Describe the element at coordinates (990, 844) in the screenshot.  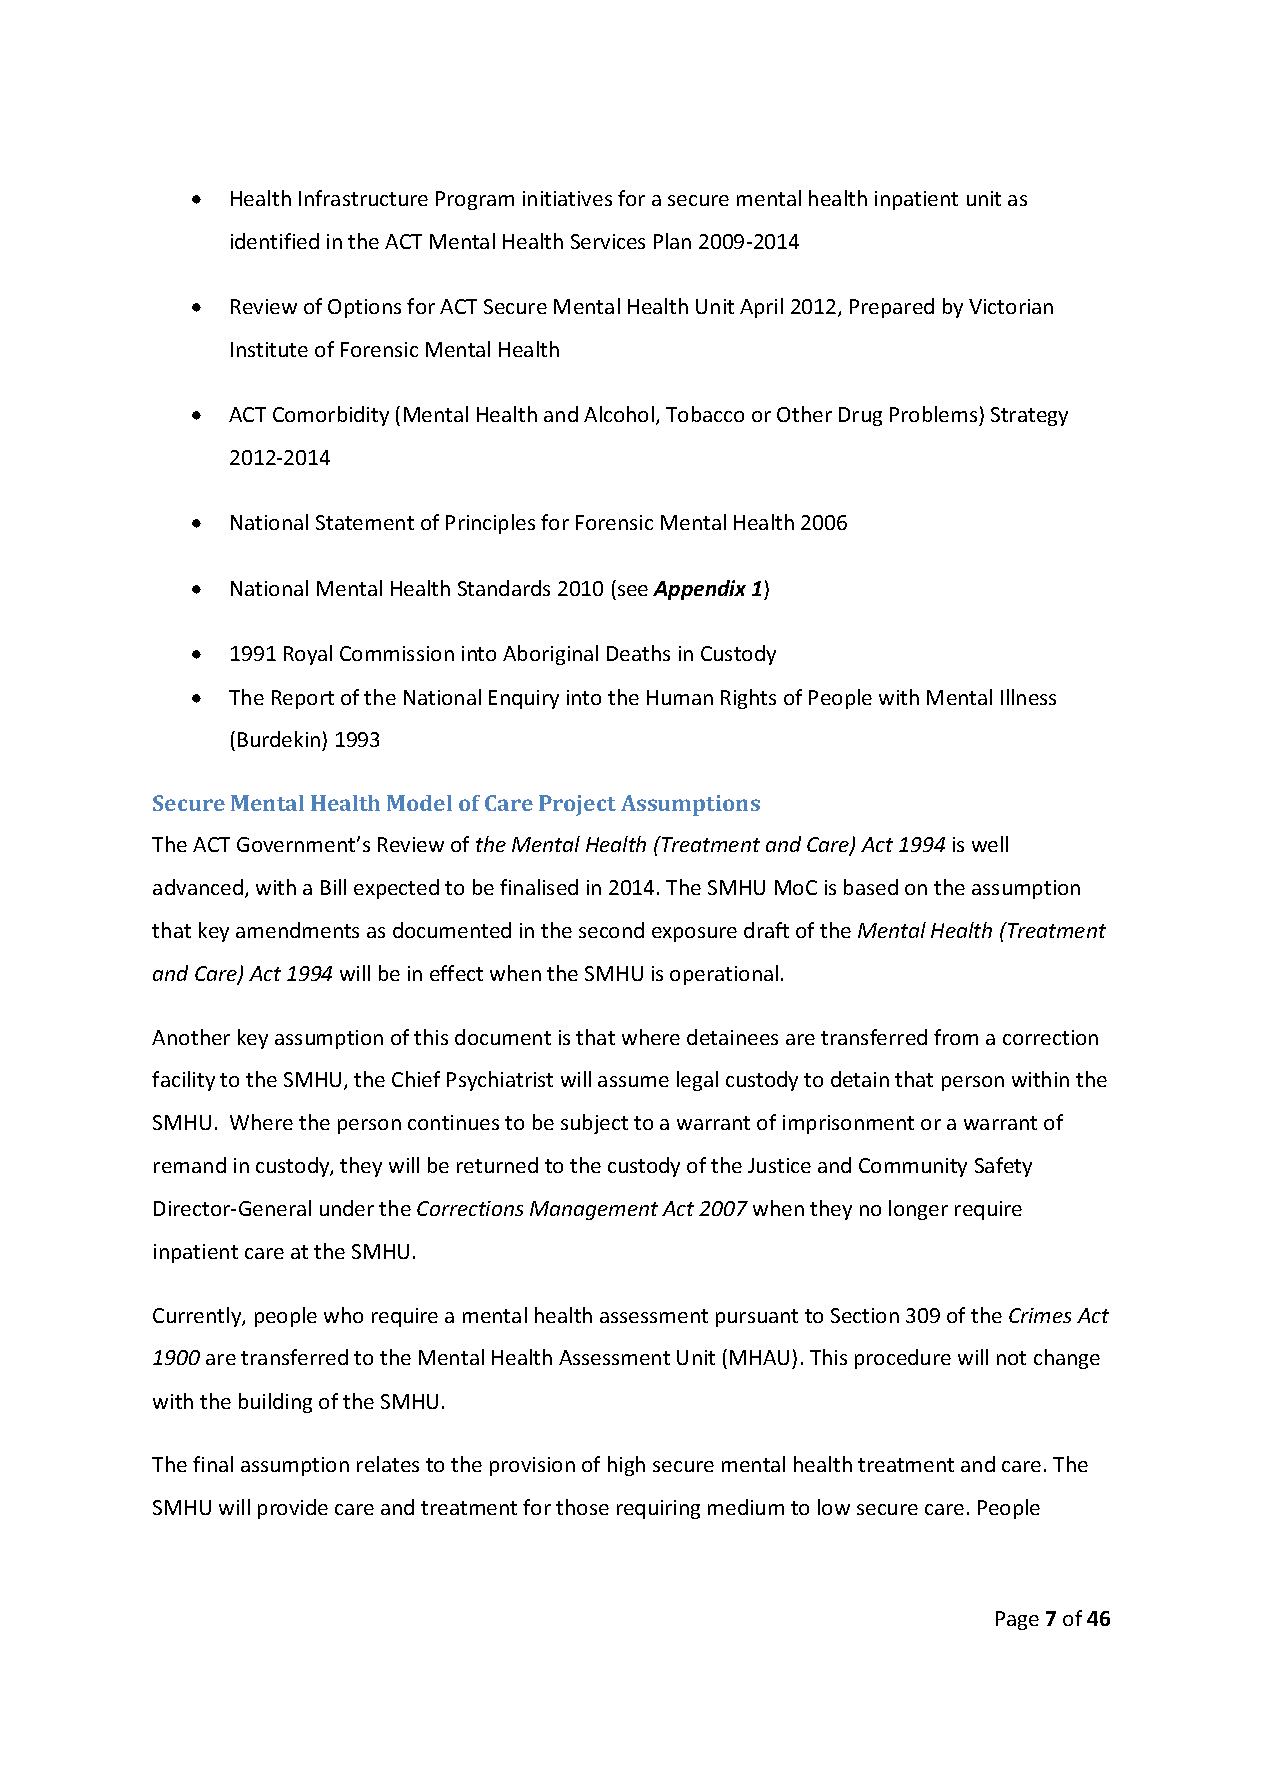
I see `well` at that location.
